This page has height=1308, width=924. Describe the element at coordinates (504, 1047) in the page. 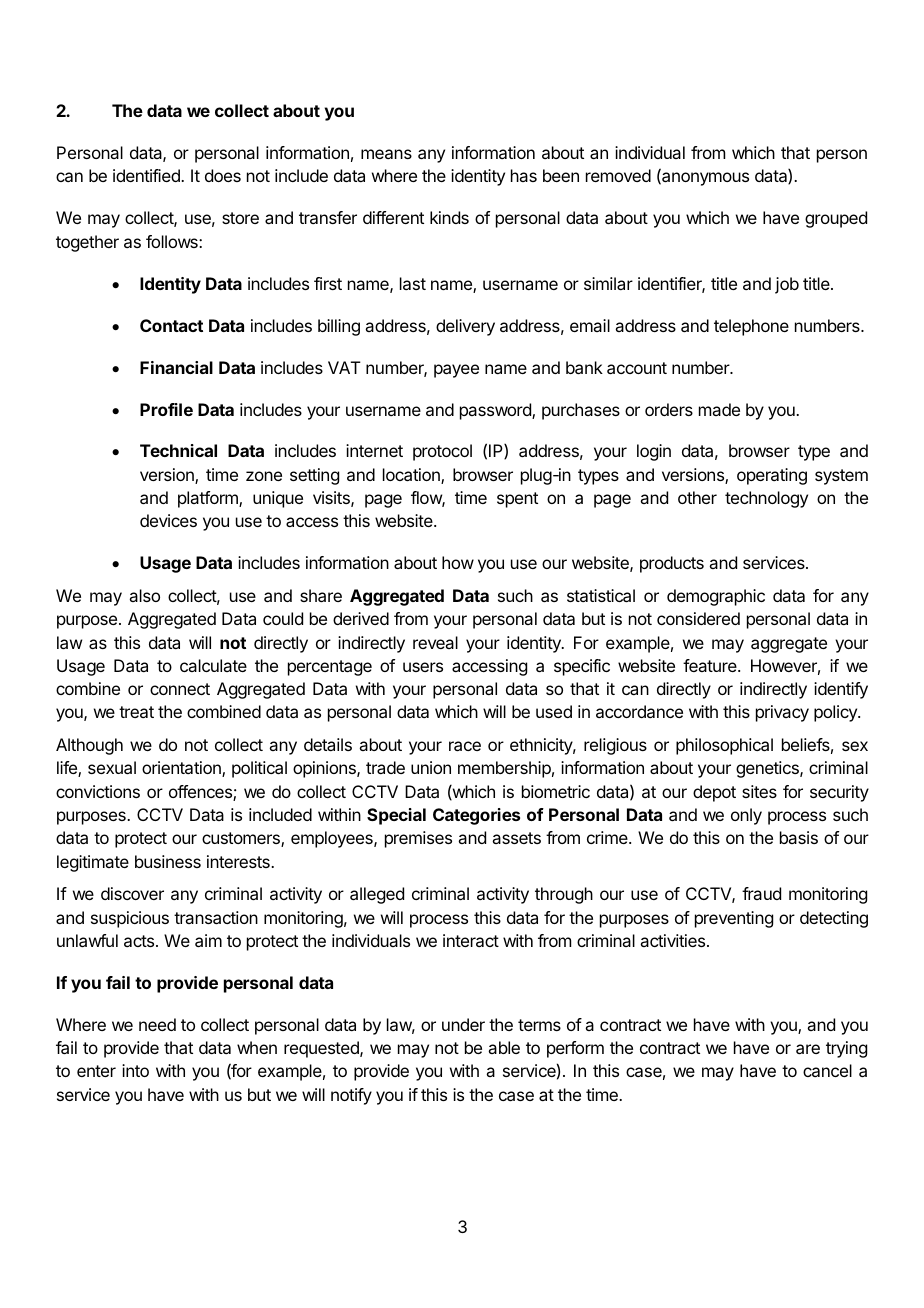

I see `able` at that location.
